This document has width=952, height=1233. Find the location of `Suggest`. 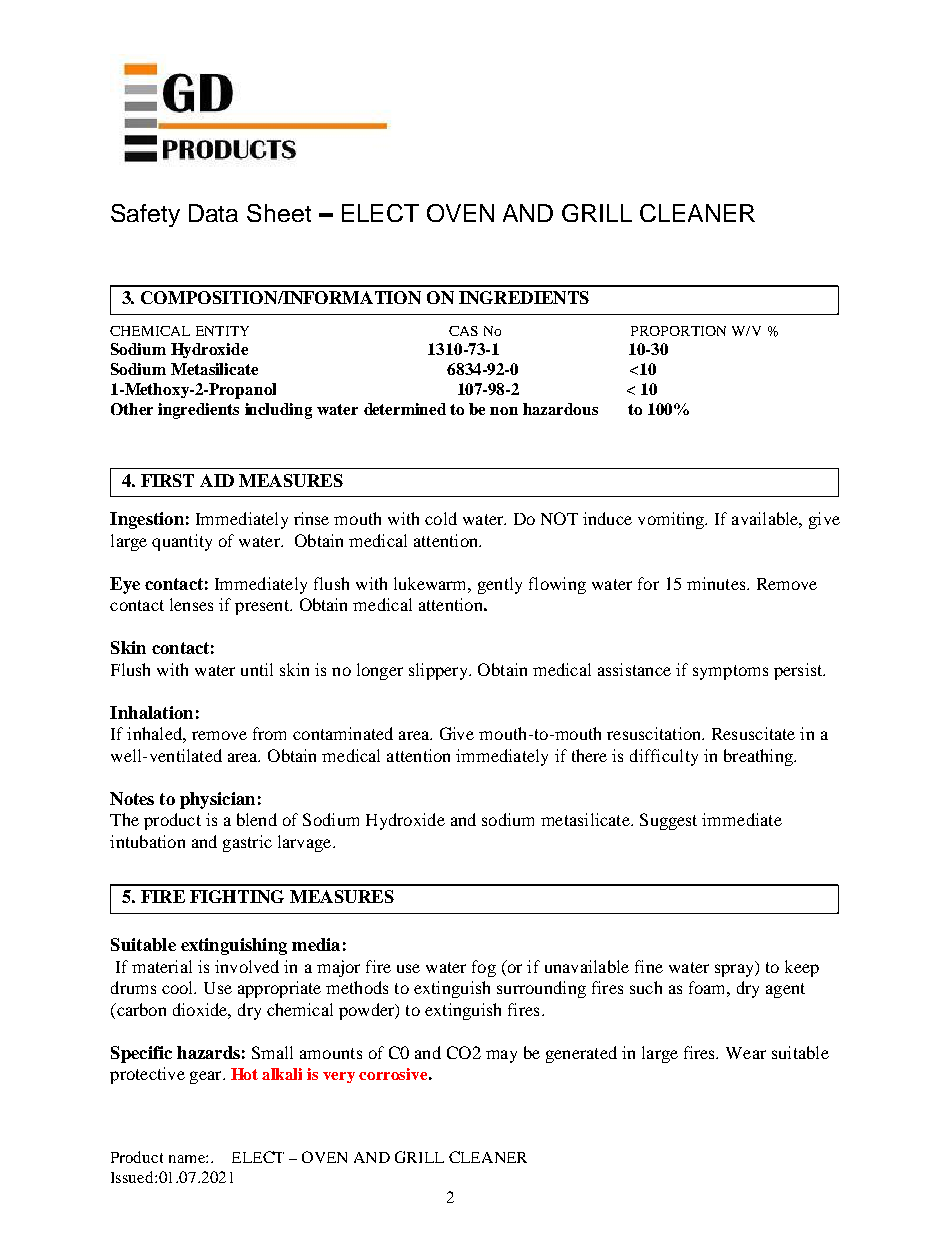

Suggest is located at coordinates (668, 821).
